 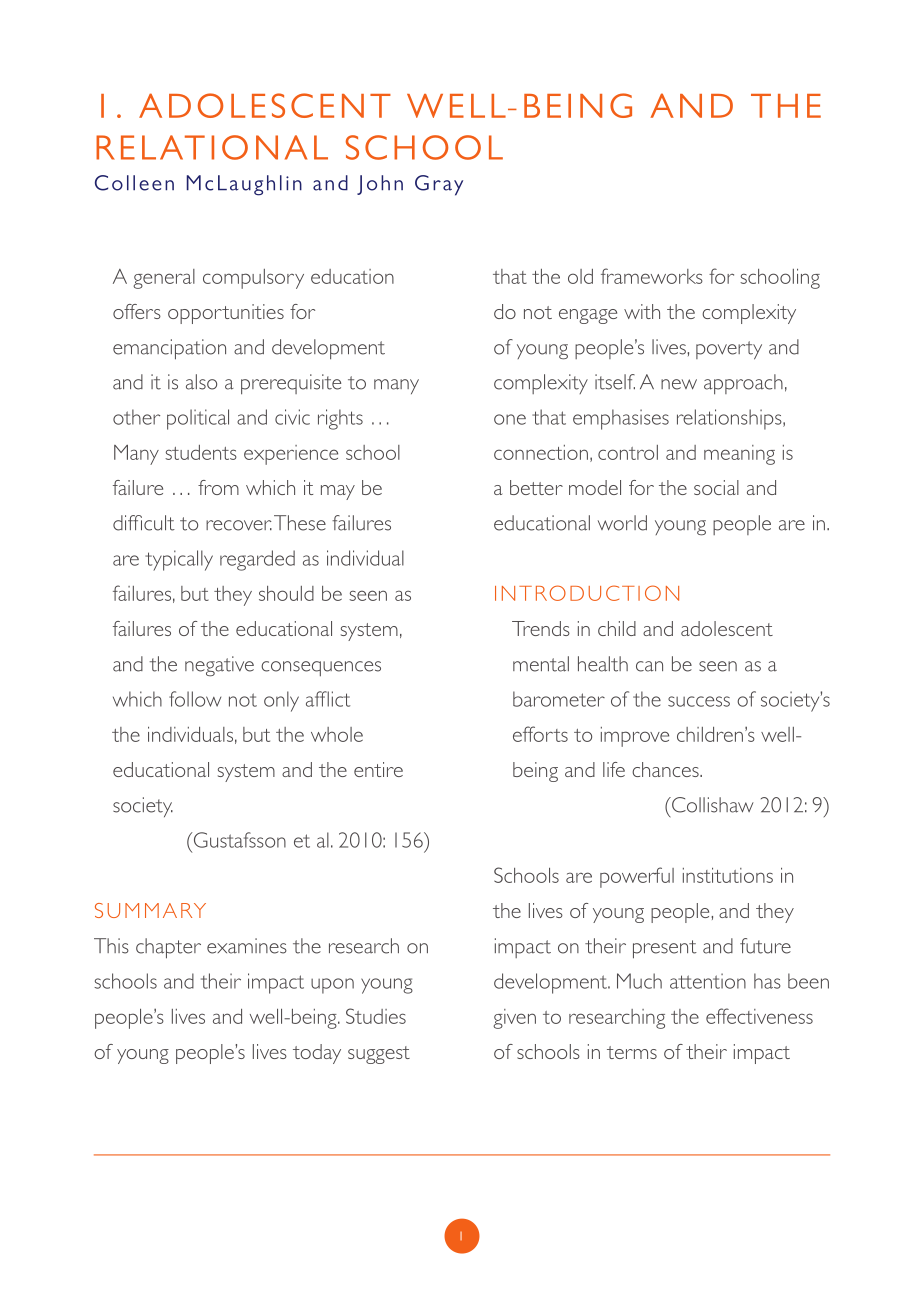 I want to click on SUMMARY, so click(x=150, y=910).
